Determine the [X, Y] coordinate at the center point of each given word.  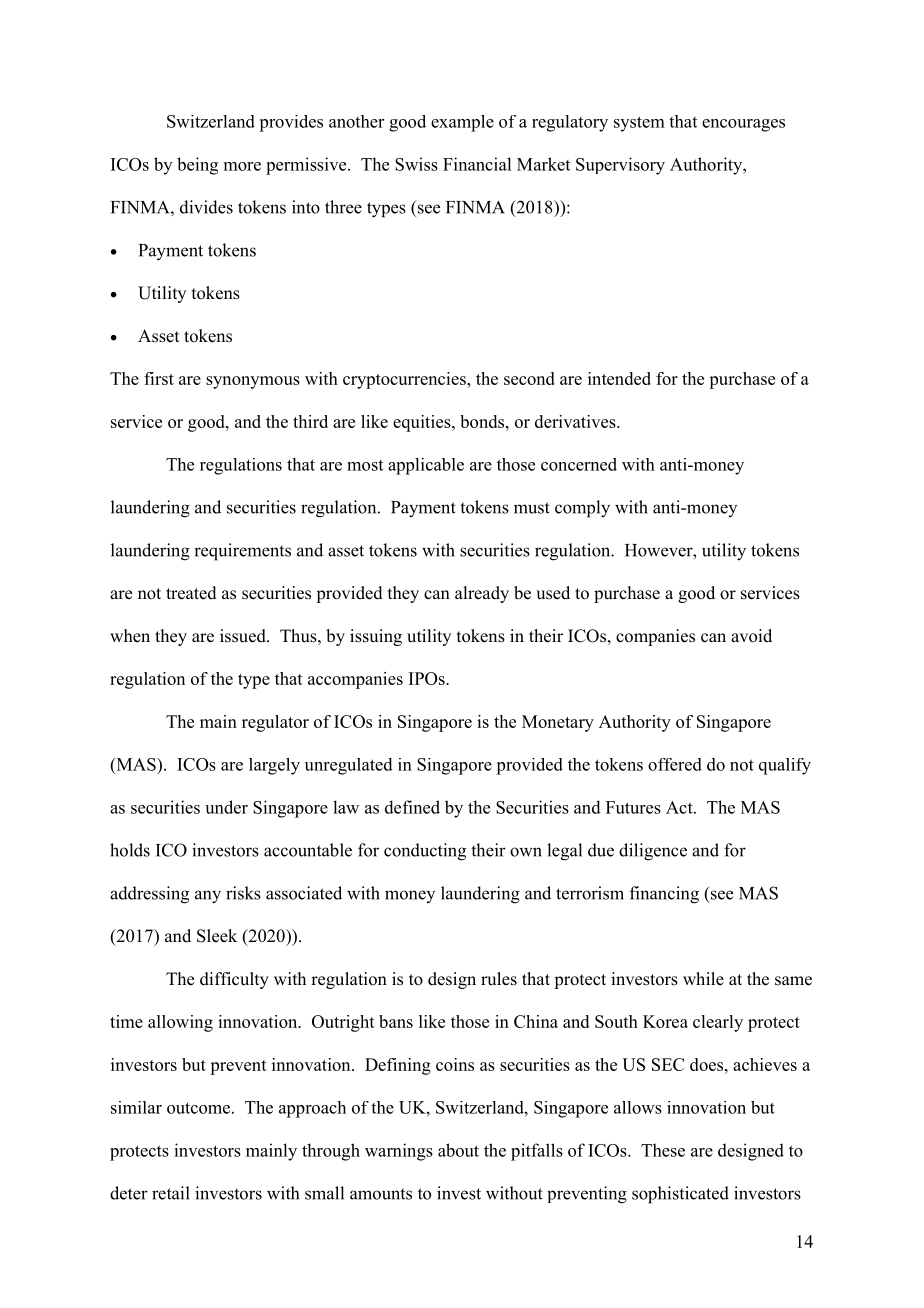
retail [171, 1193]
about [458, 1150]
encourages [743, 125]
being [197, 166]
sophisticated [680, 1195]
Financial [477, 164]
